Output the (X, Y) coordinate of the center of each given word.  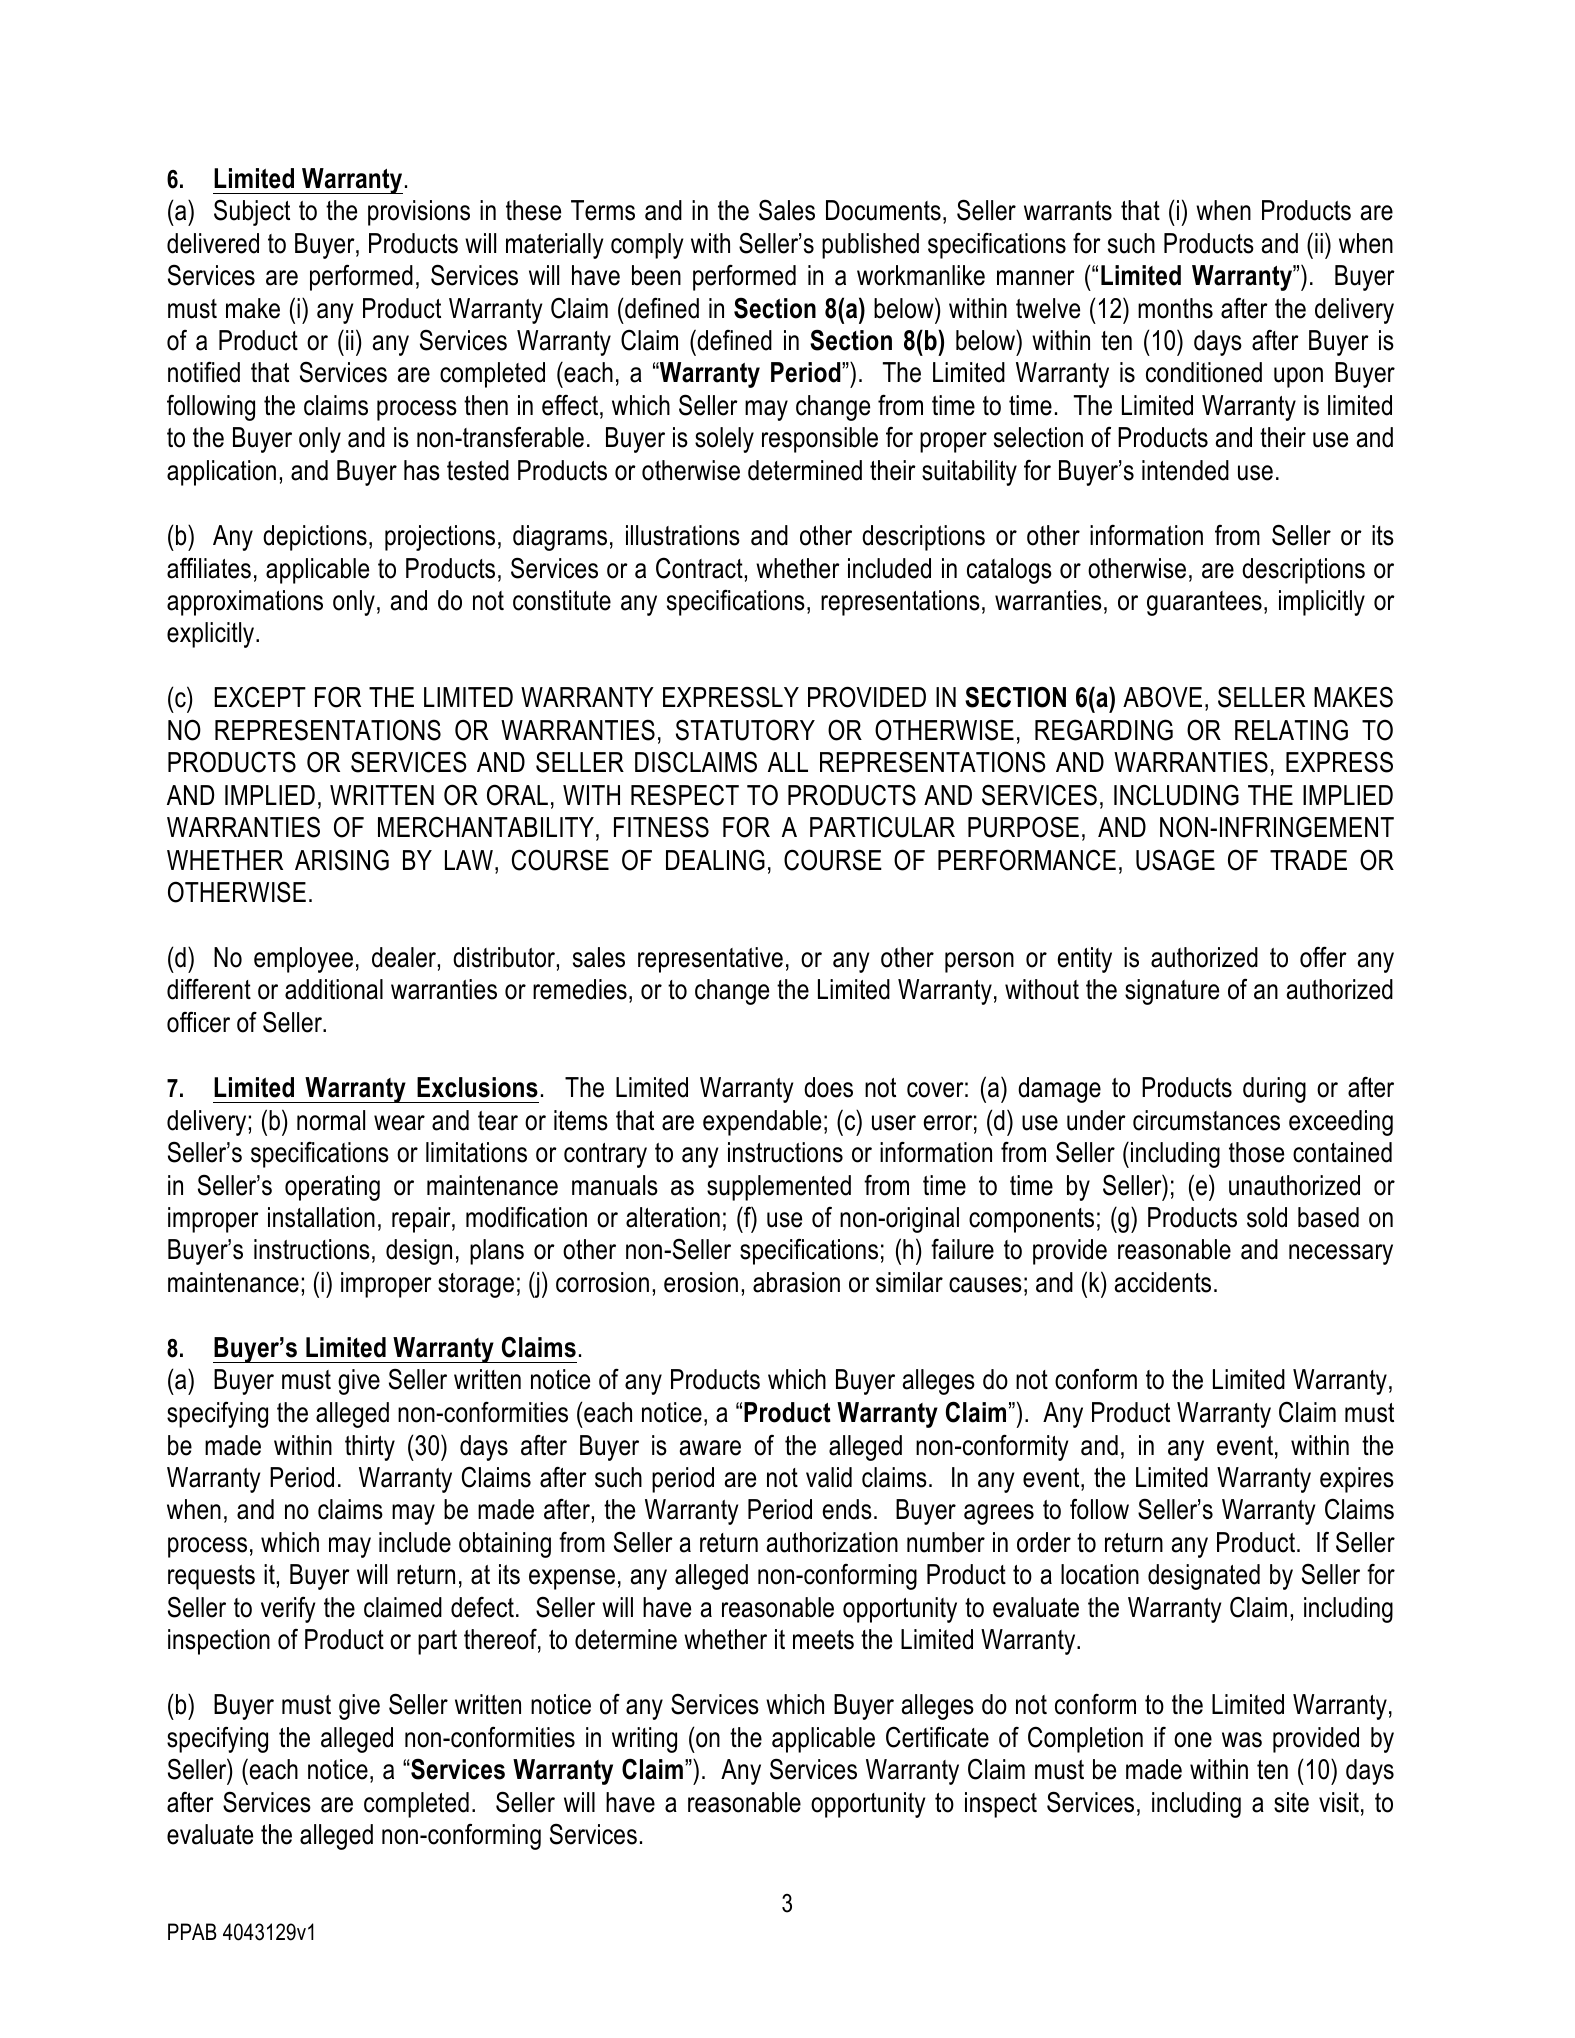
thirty (370, 1448)
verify (288, 1609)
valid (829, 1477)
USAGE (1175, 860)
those (1256, 1152)
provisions (419, 213)
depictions (315, 538)
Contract (699, 568)
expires (1357, 1480)
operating (332, 1188)
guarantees (1204, 603)
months (1175, 308)
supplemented (779, 1188)
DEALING (715, 860)
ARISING (342, 860)
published (870, 246)
